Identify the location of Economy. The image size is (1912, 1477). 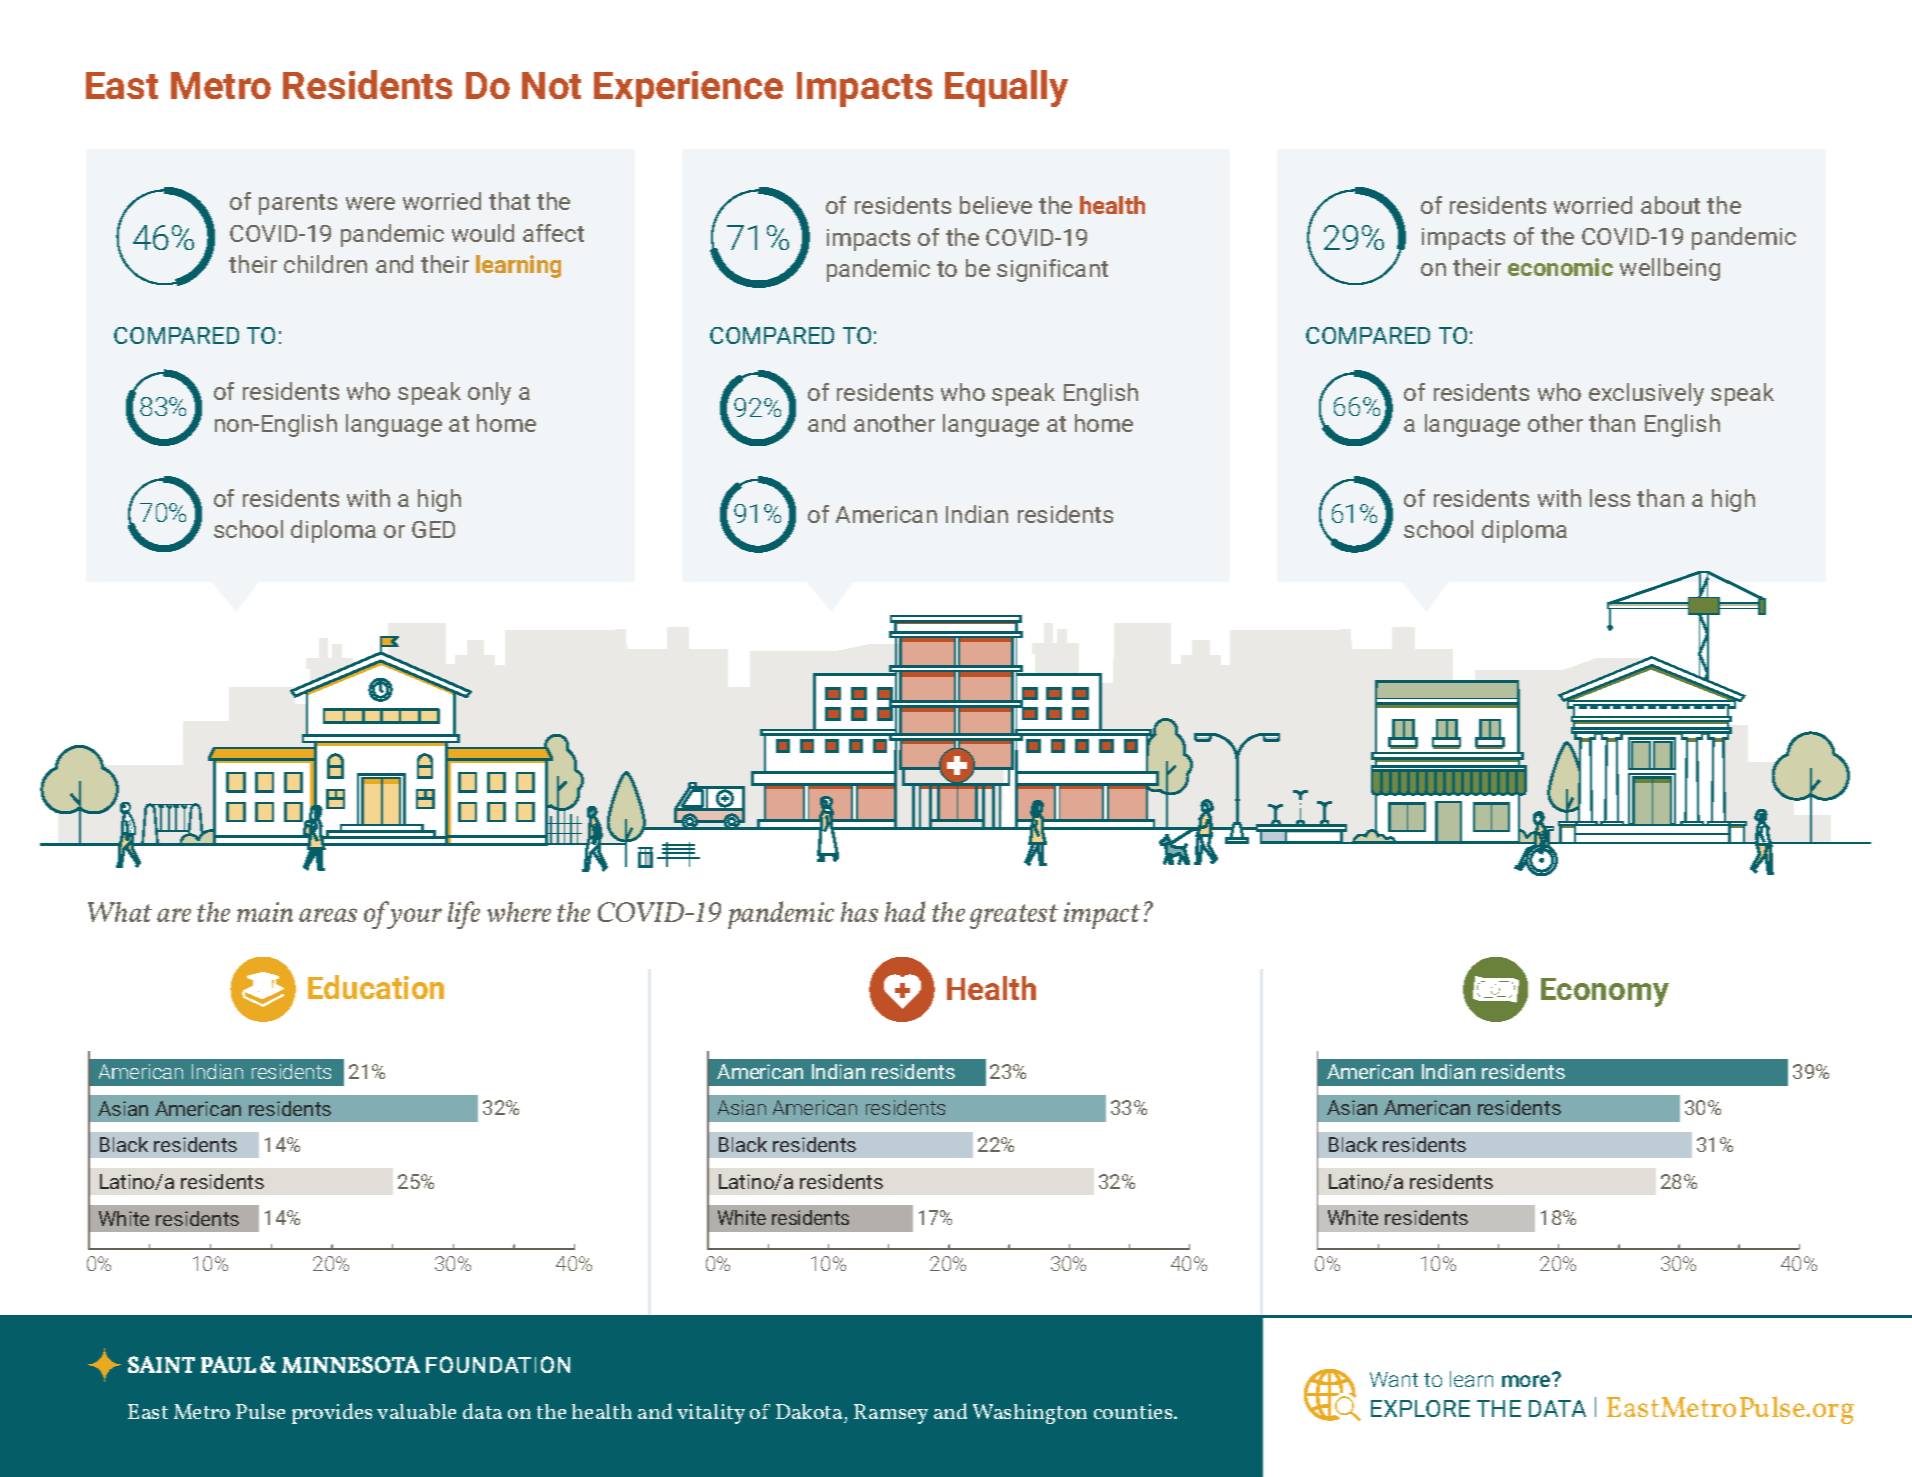
(1605, 992).
